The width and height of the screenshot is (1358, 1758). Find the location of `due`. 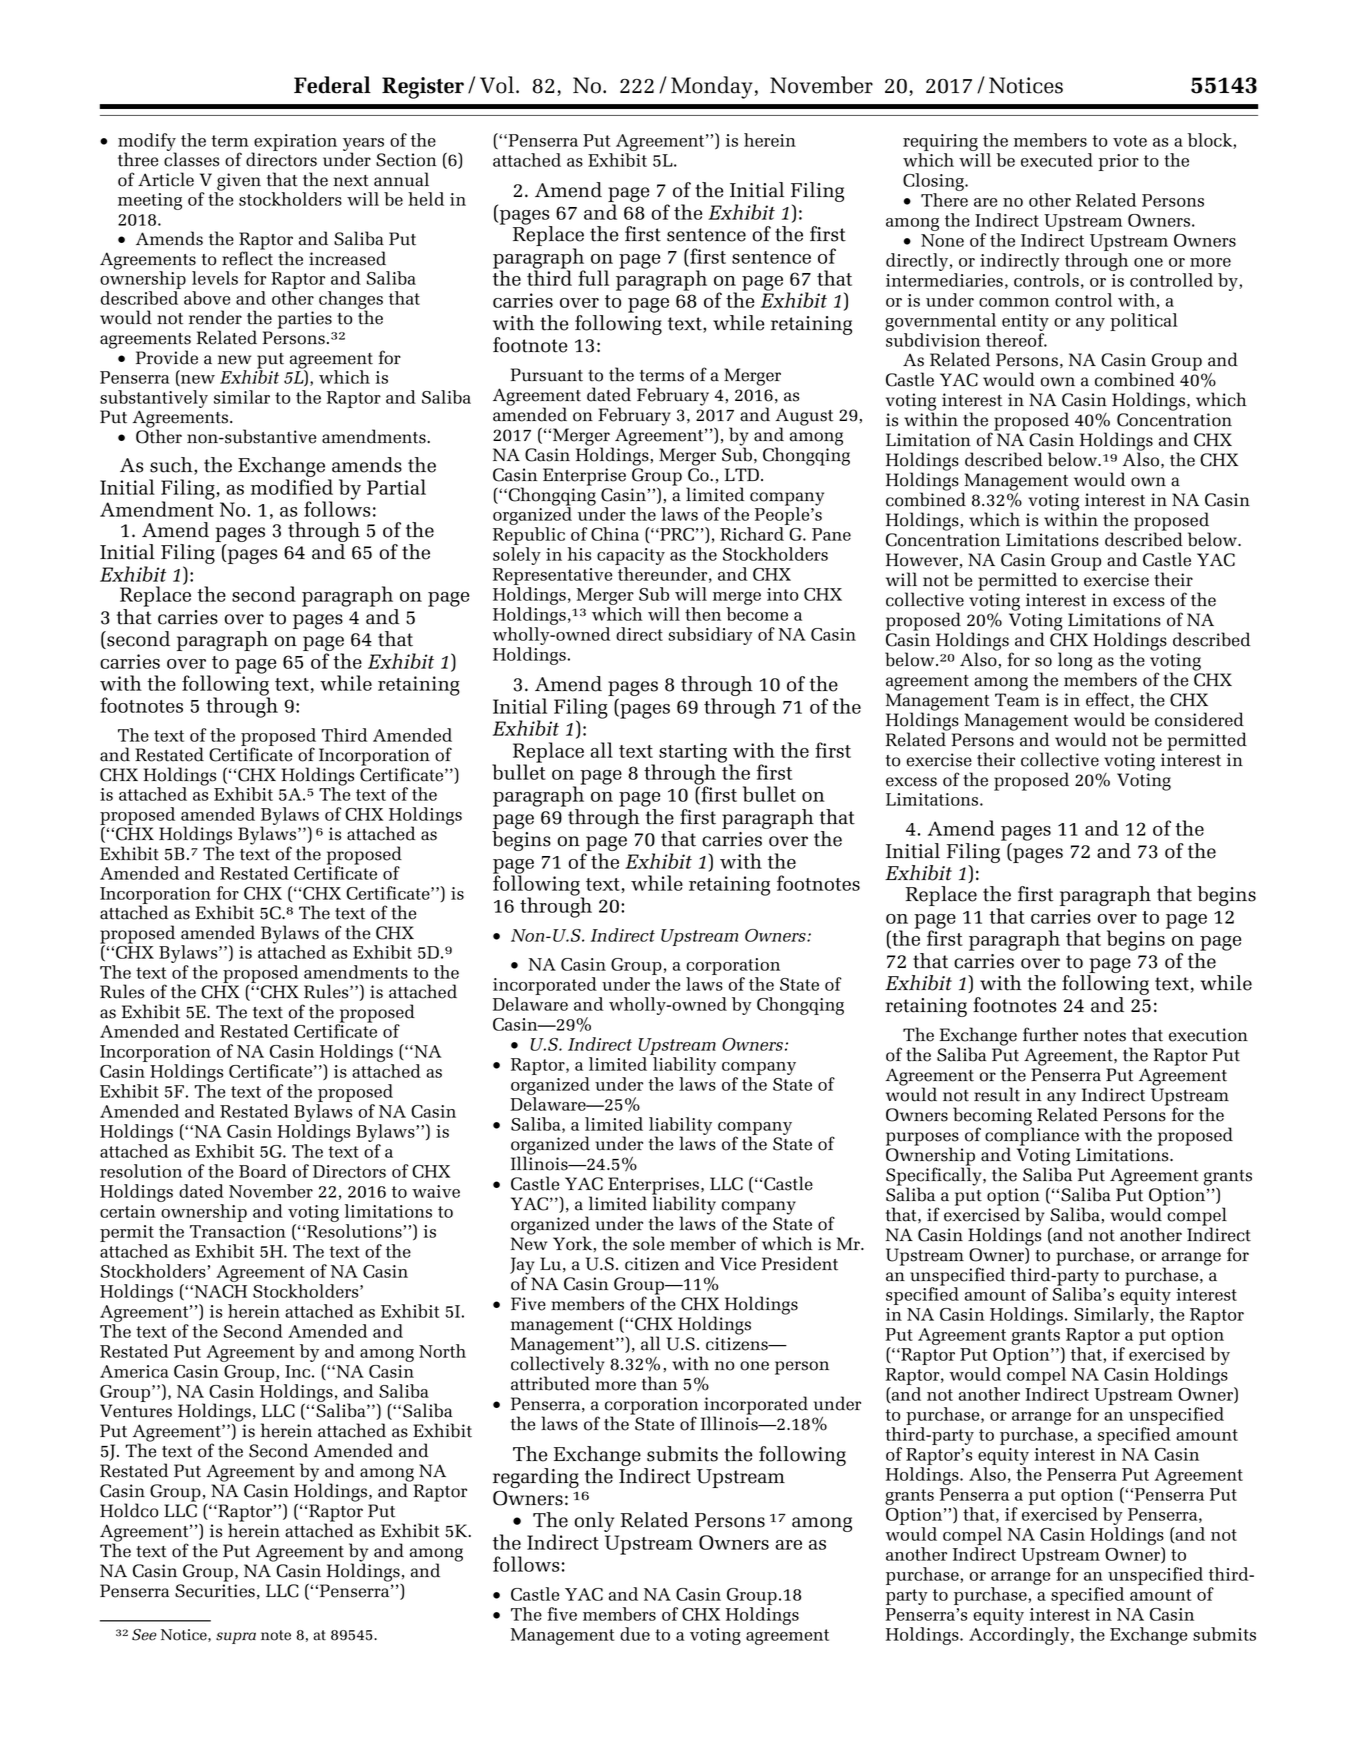

due is located at coordinates (635, 1634).
